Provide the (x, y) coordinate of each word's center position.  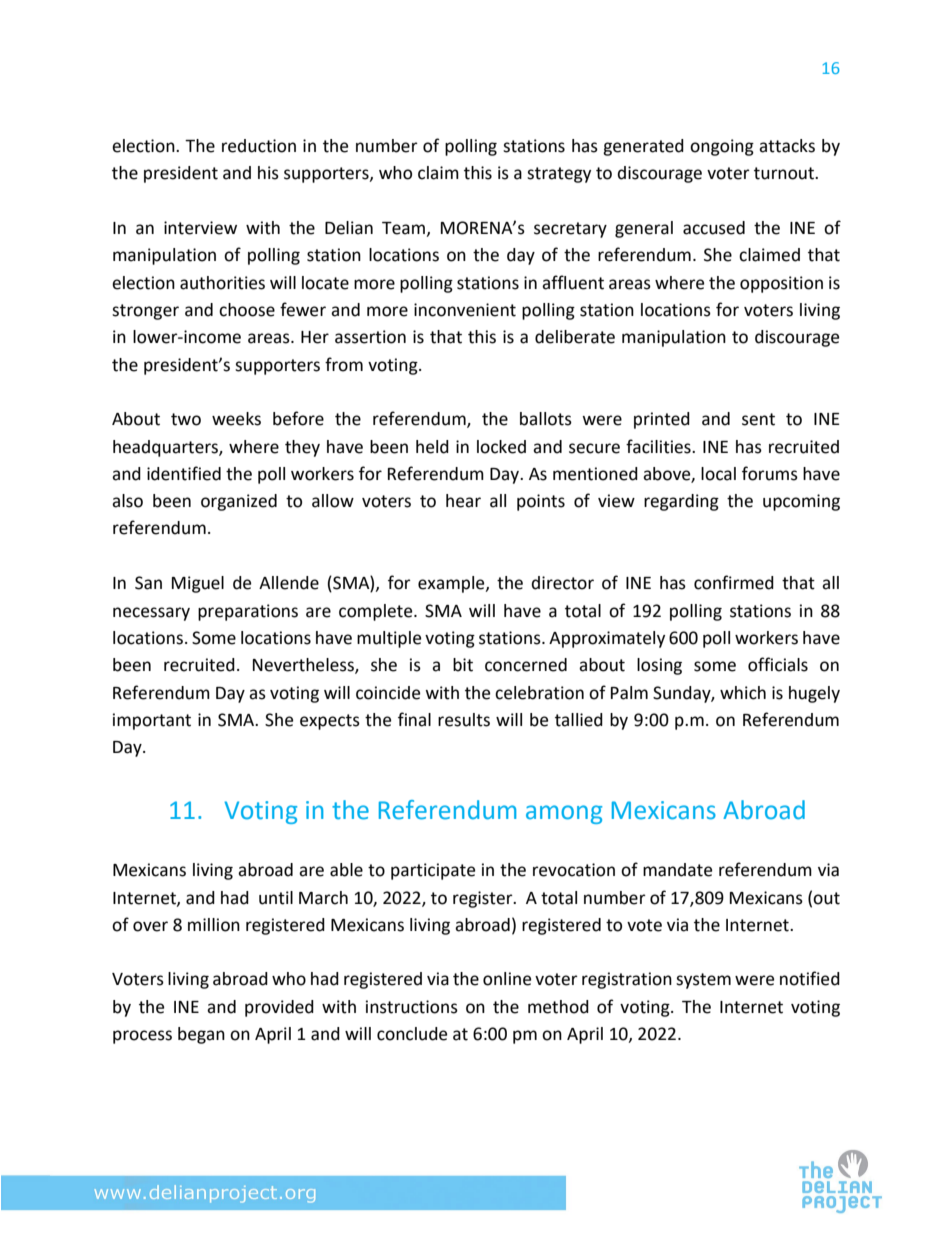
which (743, 693)
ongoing (722, 147)
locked (501, 447)
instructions (412, 1007)
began (201, 1035)
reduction (259, 146)
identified (184, 473)
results (464, 720)
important (152, 721)
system (703, 981)
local (718, 474)
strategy (559, 175)
